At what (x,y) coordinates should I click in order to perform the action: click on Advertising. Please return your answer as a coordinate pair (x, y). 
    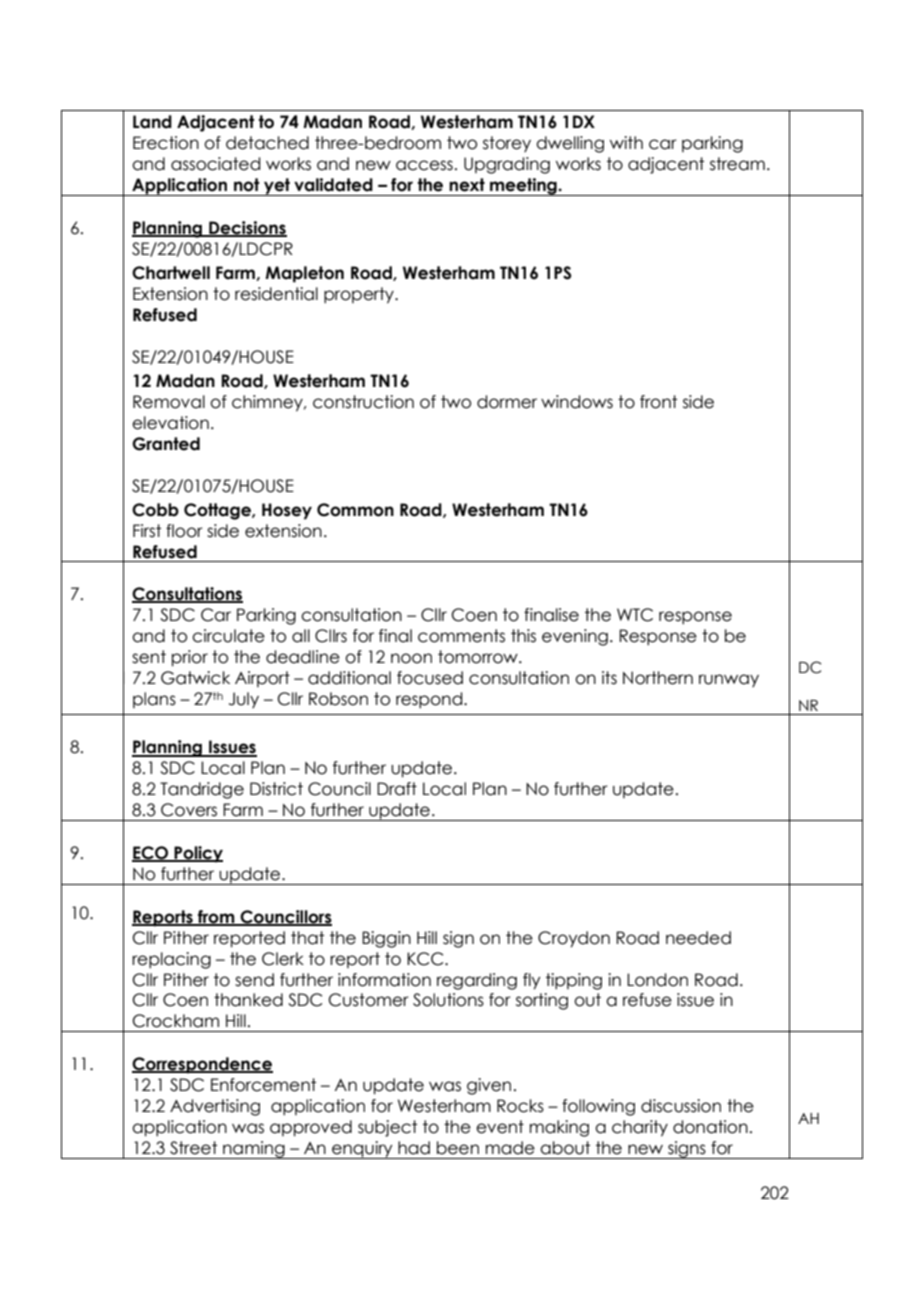
    Looking at the image, I should click on (215, 1107).
